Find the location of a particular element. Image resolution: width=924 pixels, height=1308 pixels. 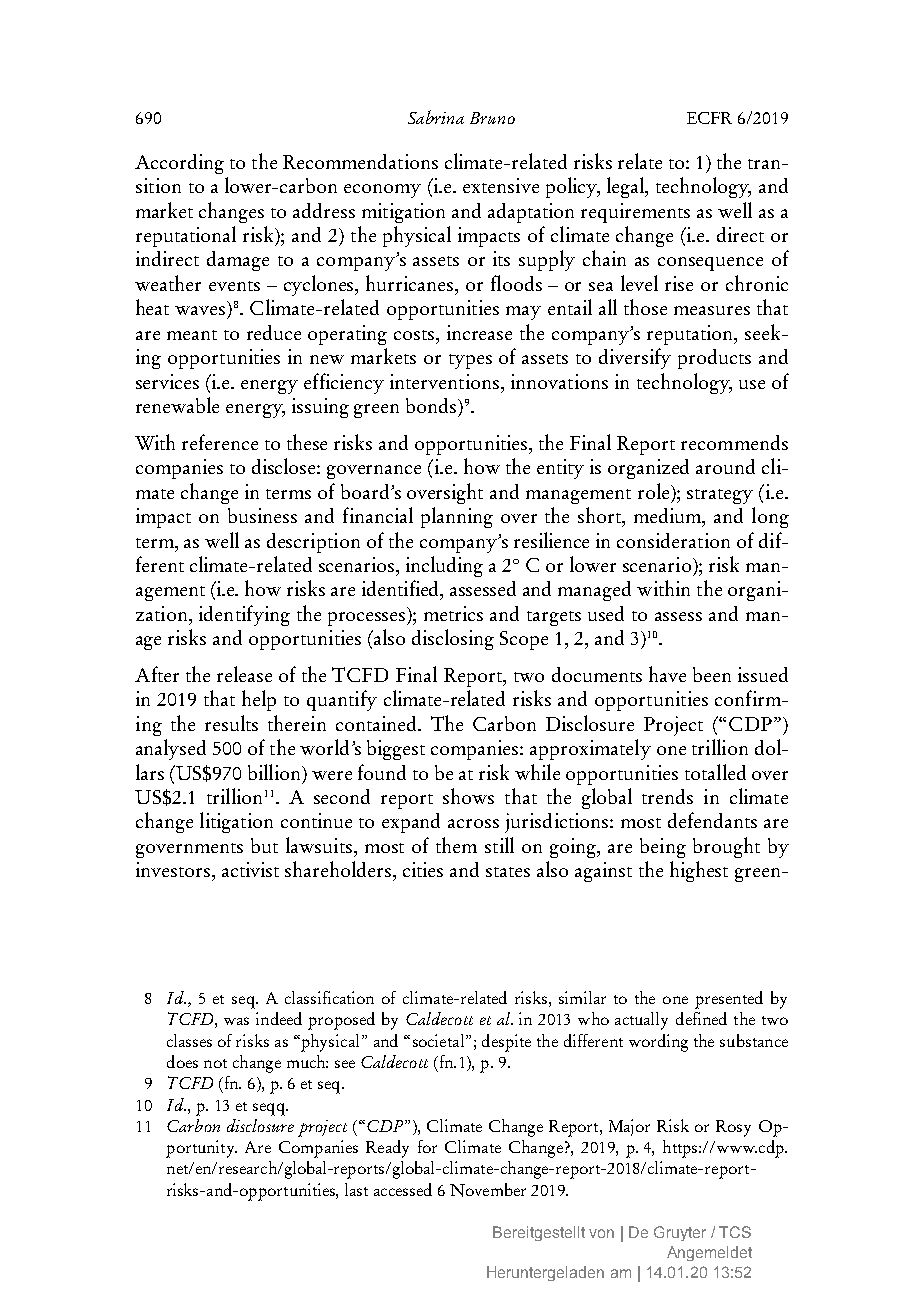

November is located at coordinates (488, 1190).
